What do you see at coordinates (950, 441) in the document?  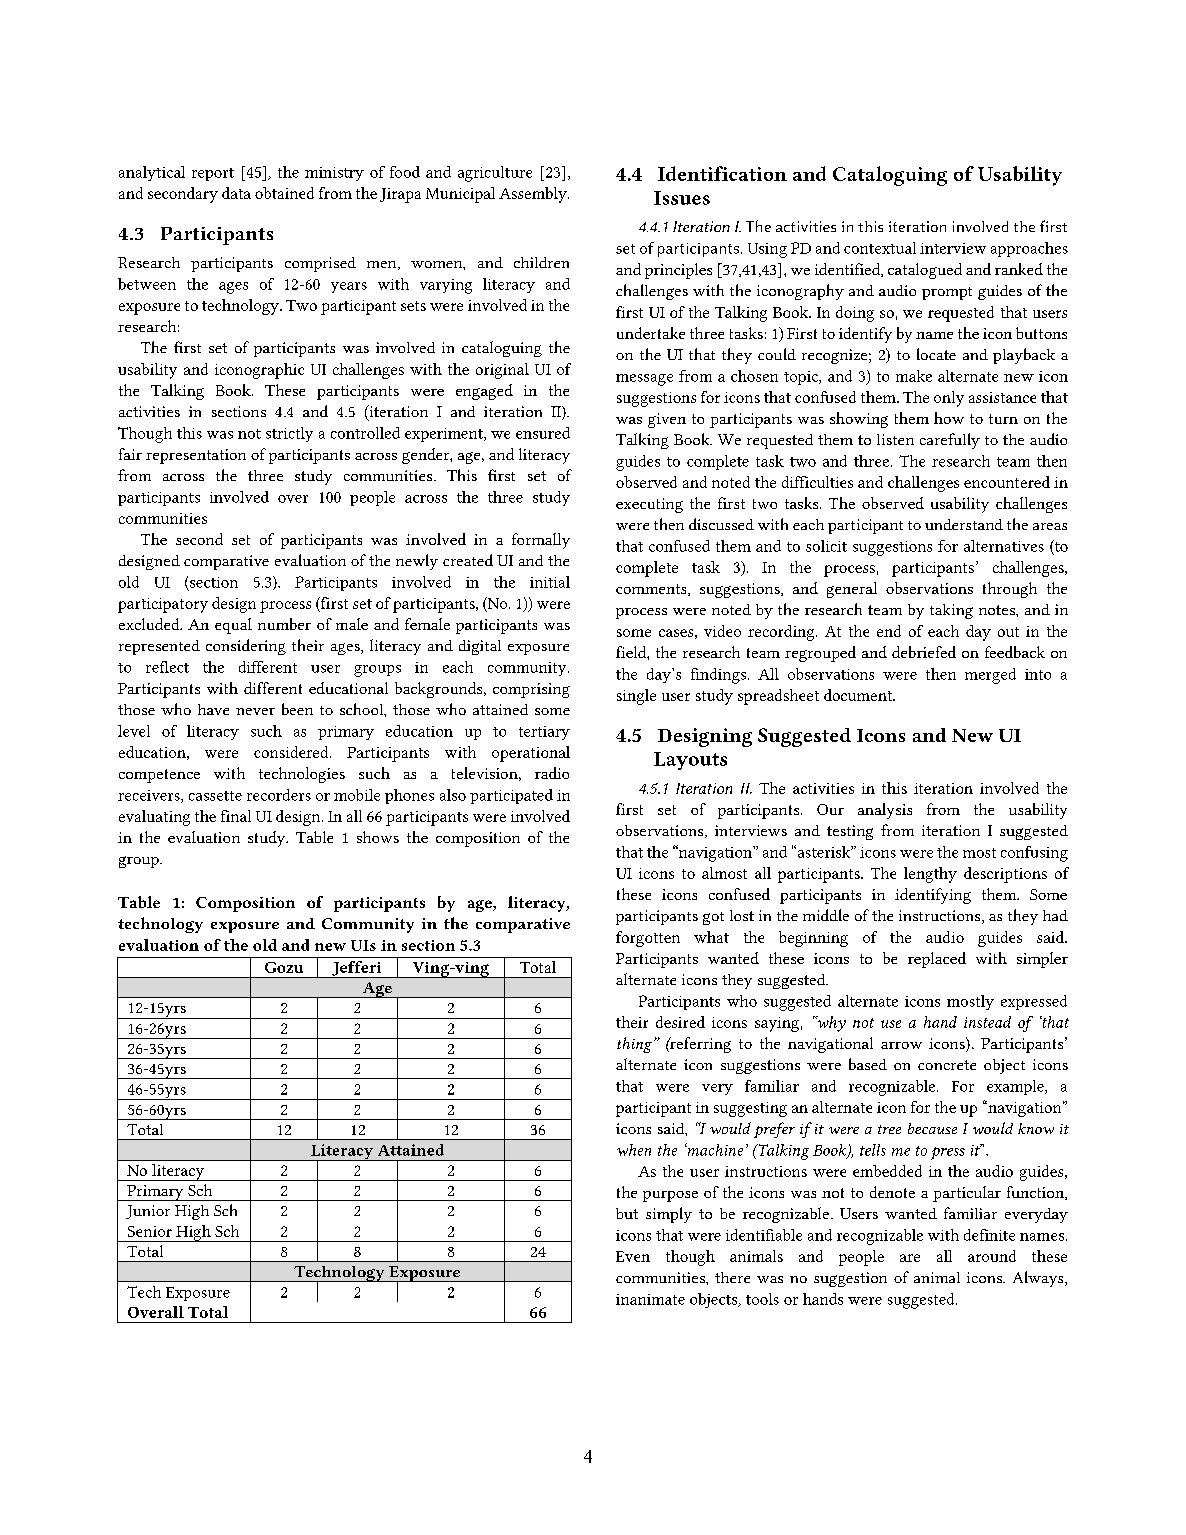 I see `carefully` at bounding box center [950, 441].
